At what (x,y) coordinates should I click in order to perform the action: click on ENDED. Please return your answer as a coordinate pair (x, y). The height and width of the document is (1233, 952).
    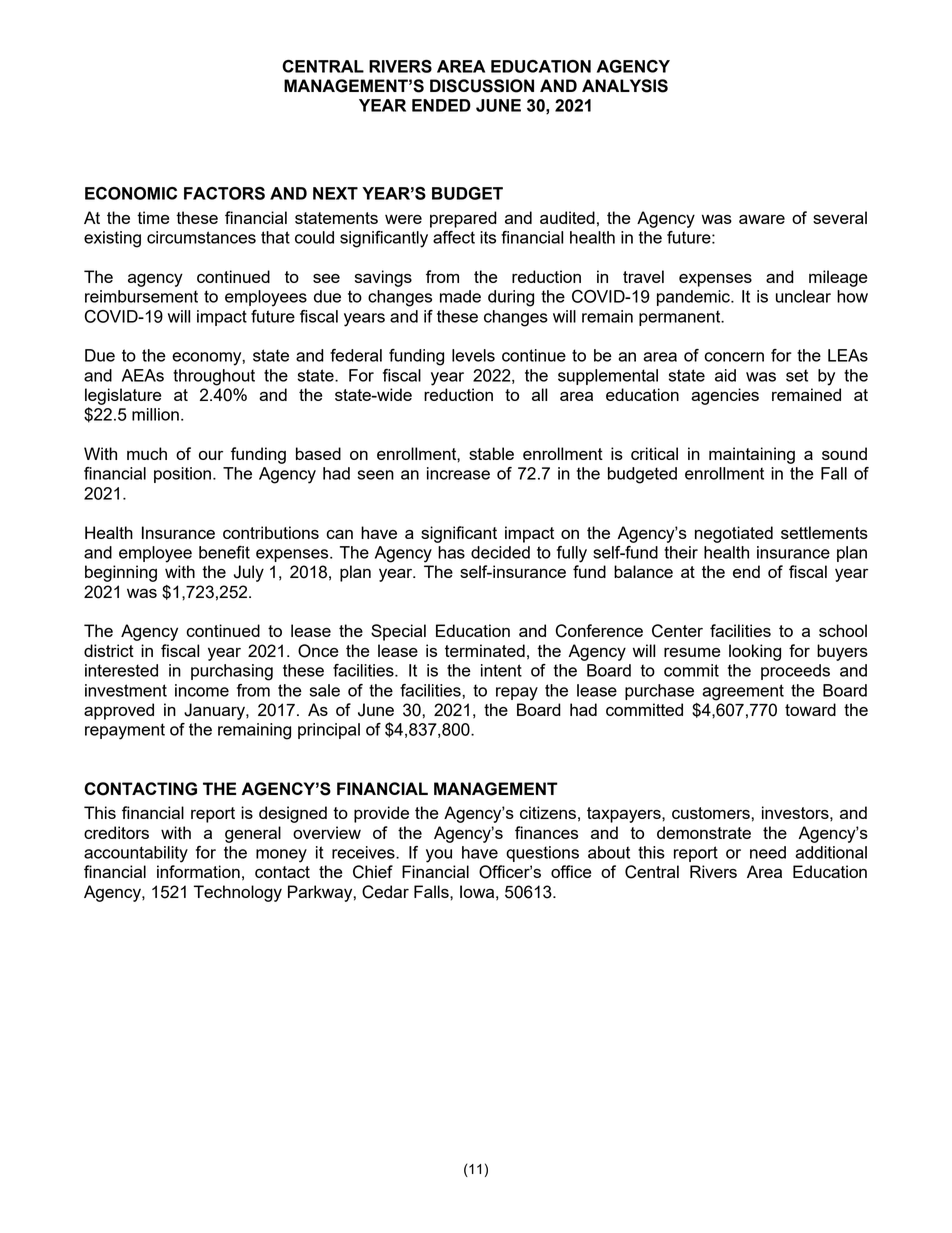
    Looking at the image, I should click on (441, 105).
